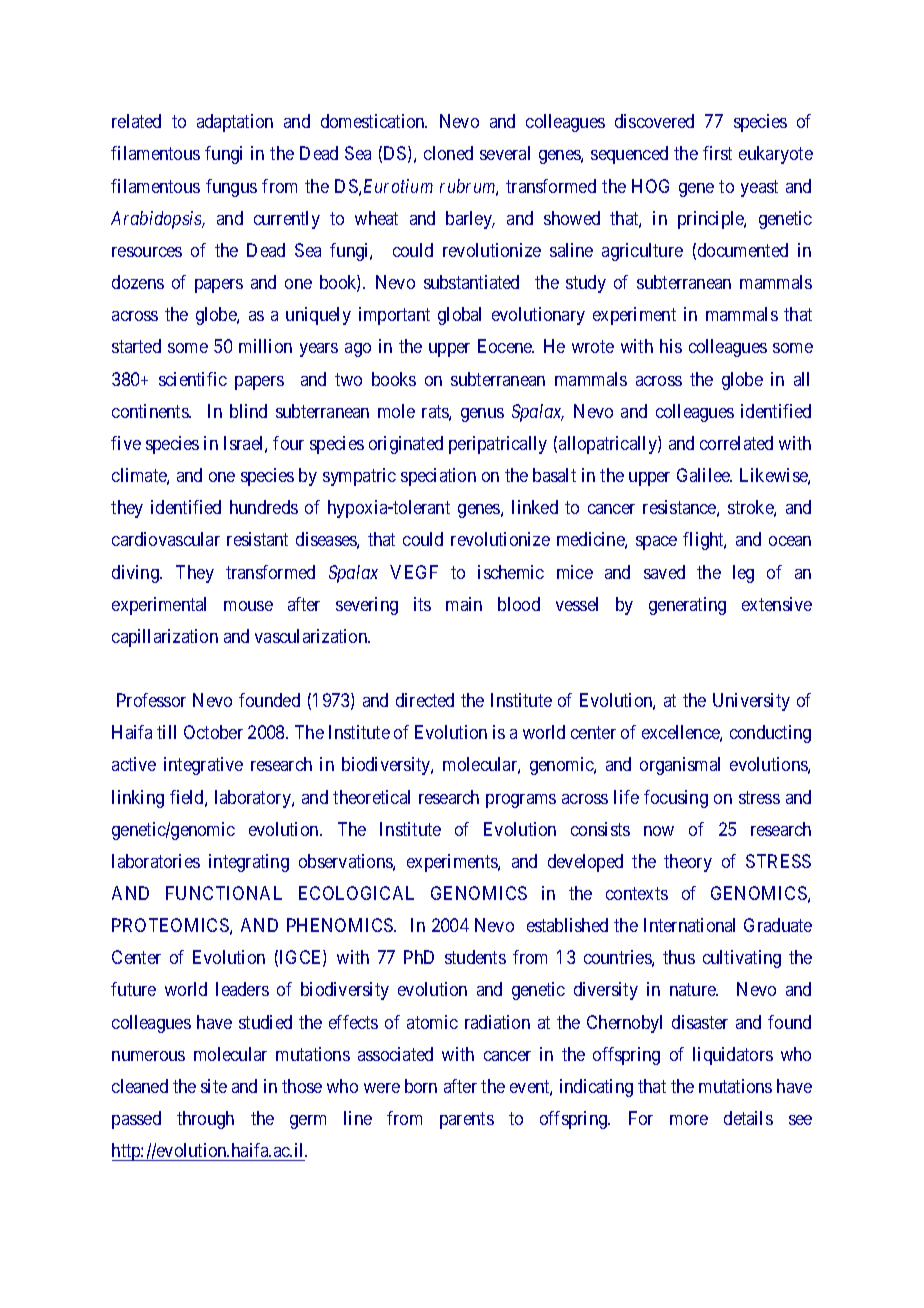 This screenshot has width=924, height=1308. Describe the element at coordinates (521, 801) in the screenshot. I see `programs` at that location.
